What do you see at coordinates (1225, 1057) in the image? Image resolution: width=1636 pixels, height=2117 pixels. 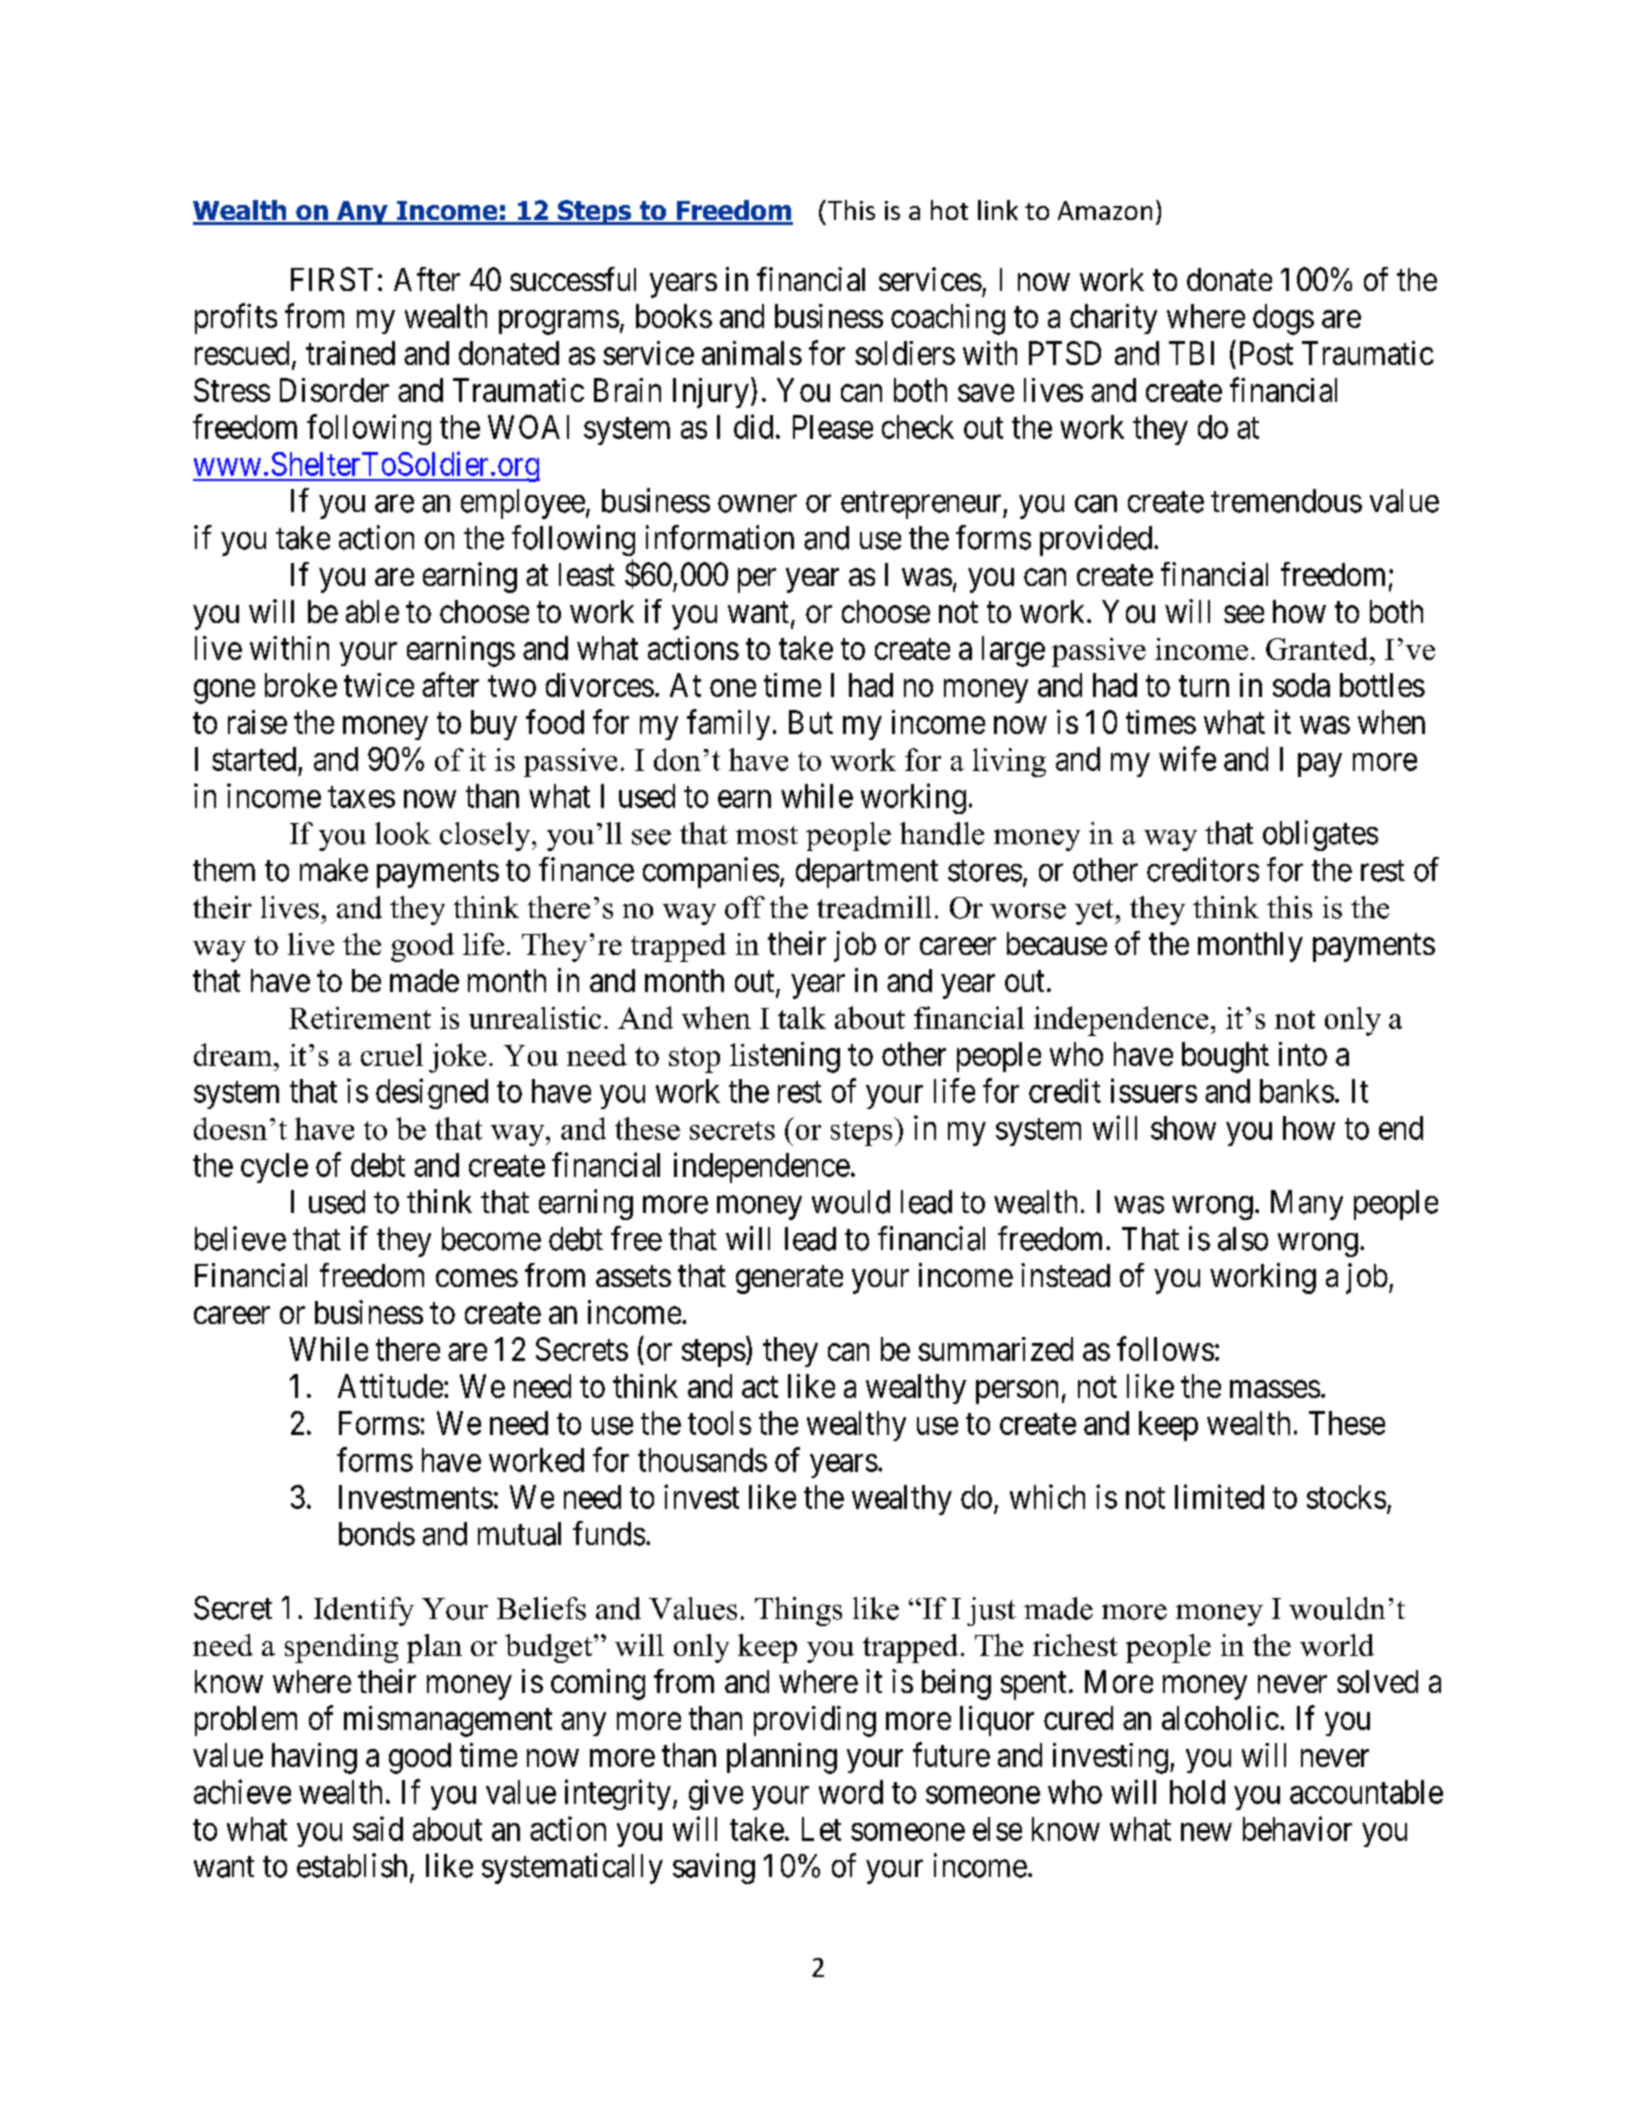 I see `bought` at bounding box center [1225, 1057].
